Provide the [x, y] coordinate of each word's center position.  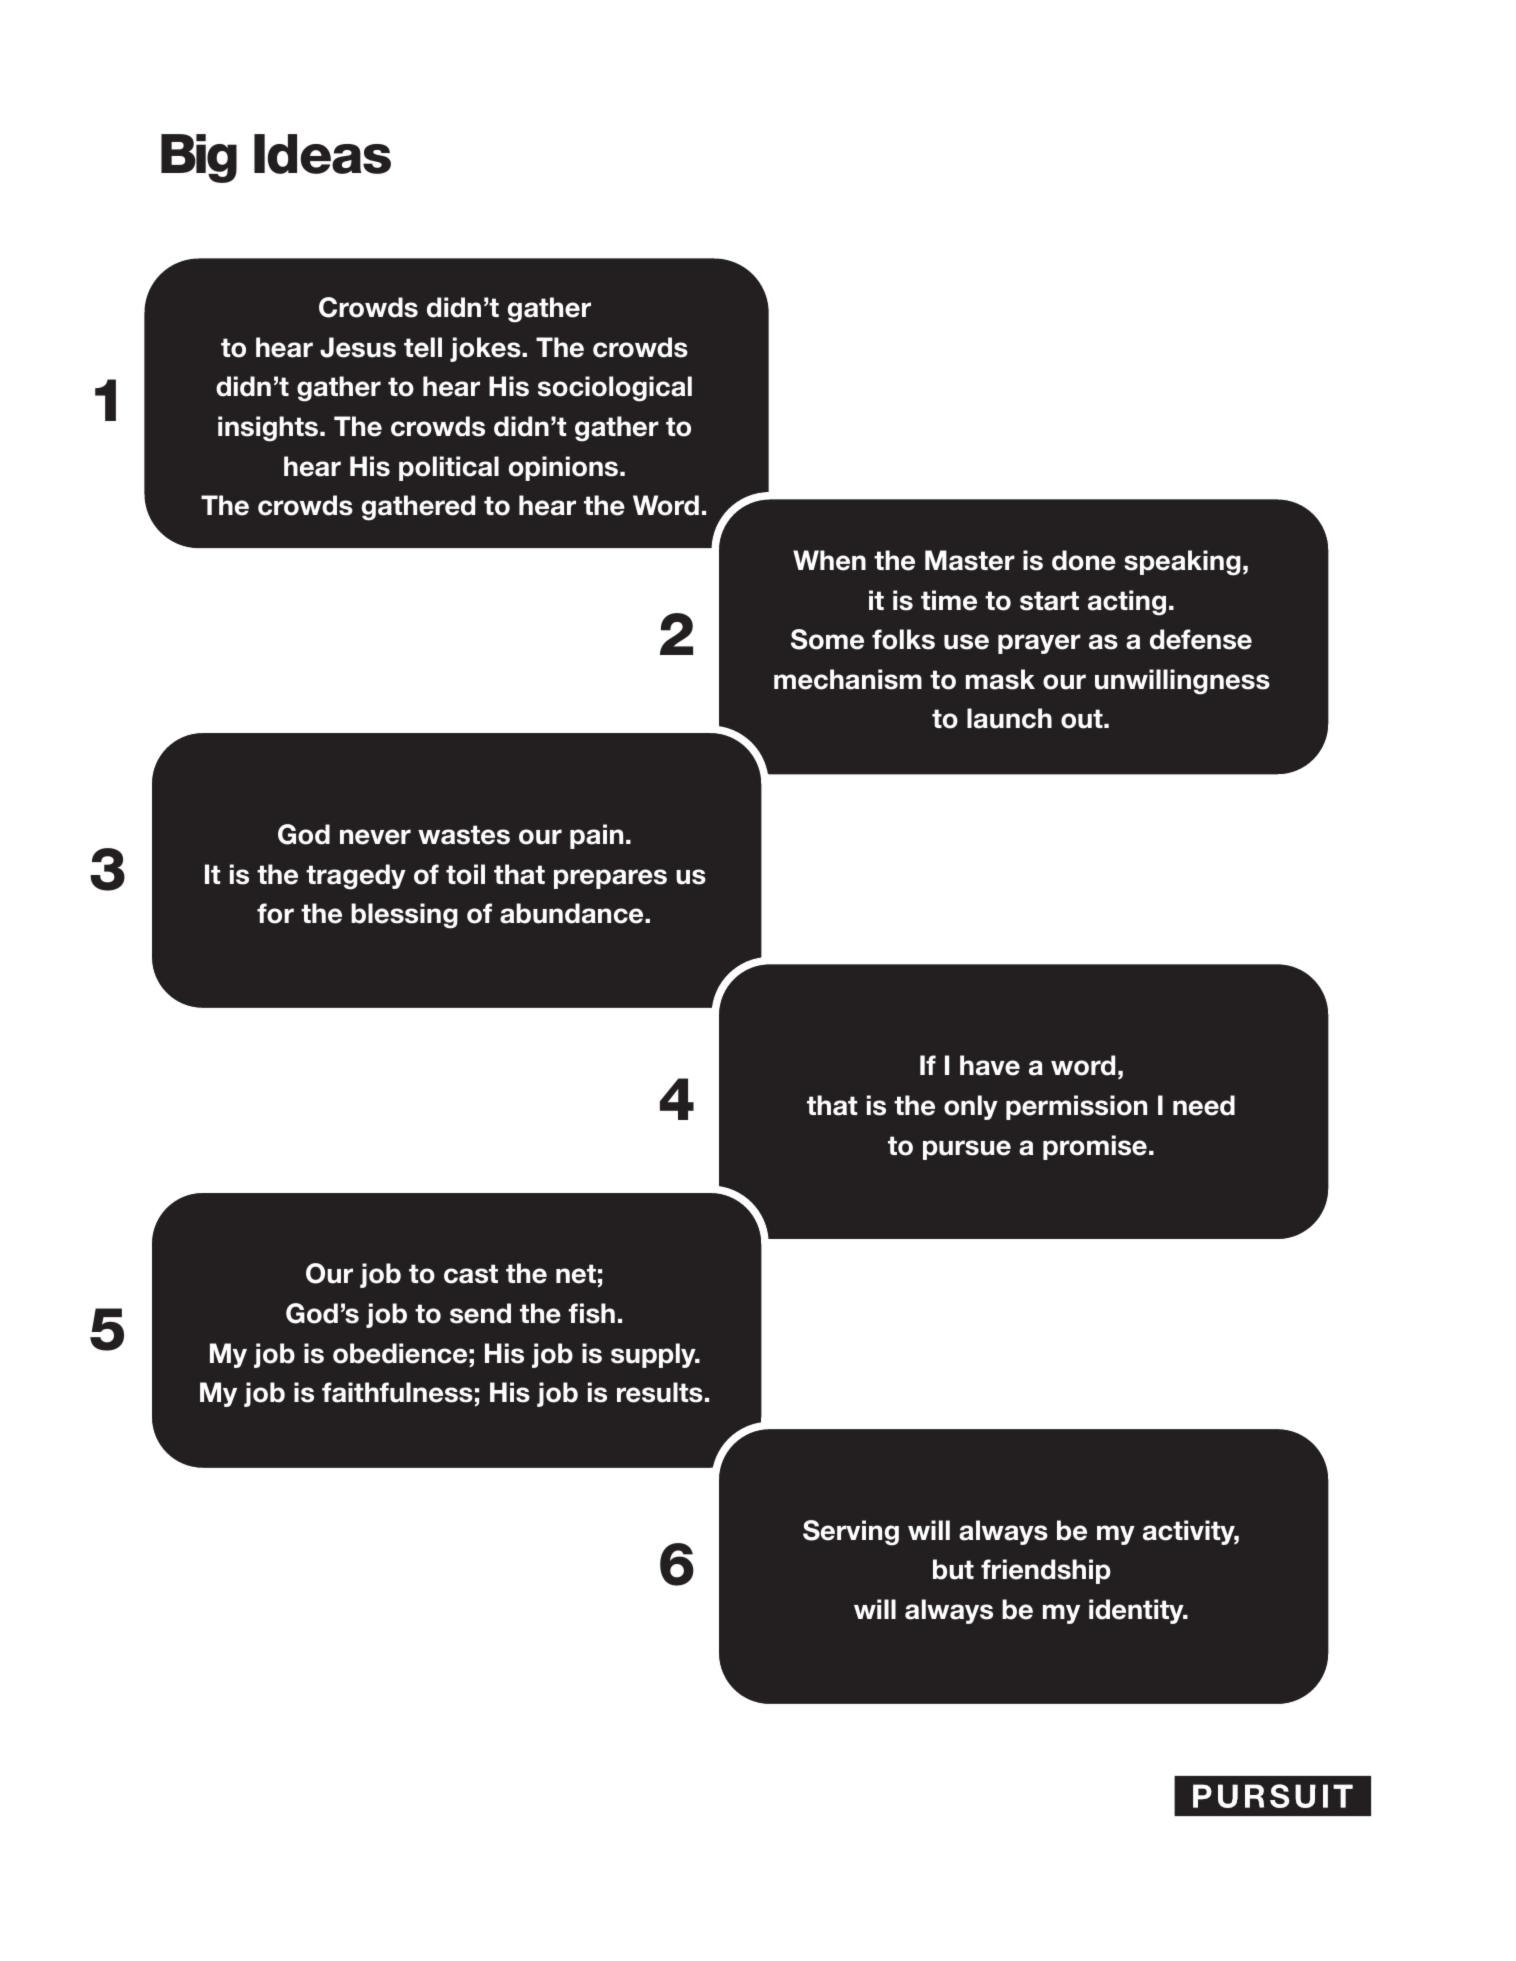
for [275, 913]
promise [1095, 1147]
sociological [615, 389]
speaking [1182, 563]
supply [654, 1355]
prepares [610, 879]
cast [471, 1274]
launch [1009, 718]
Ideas [322, 154]
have [990, 1065]
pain [596, 836]
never [375, 837]
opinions [563, 468]
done [1084, 560]
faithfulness [397, 1392]
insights [269, 429]
